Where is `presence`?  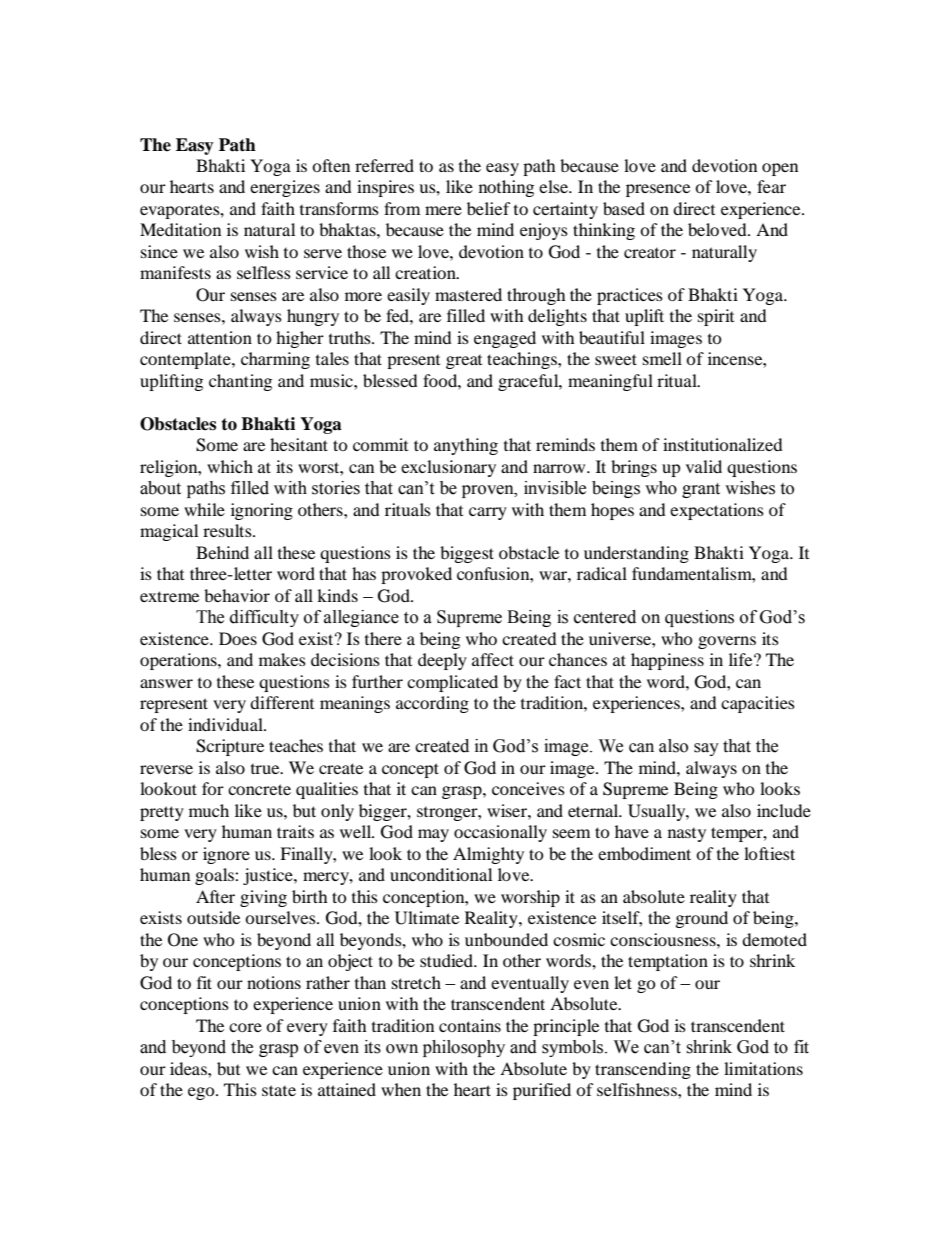 presence is located at coordinates (658, 190).
